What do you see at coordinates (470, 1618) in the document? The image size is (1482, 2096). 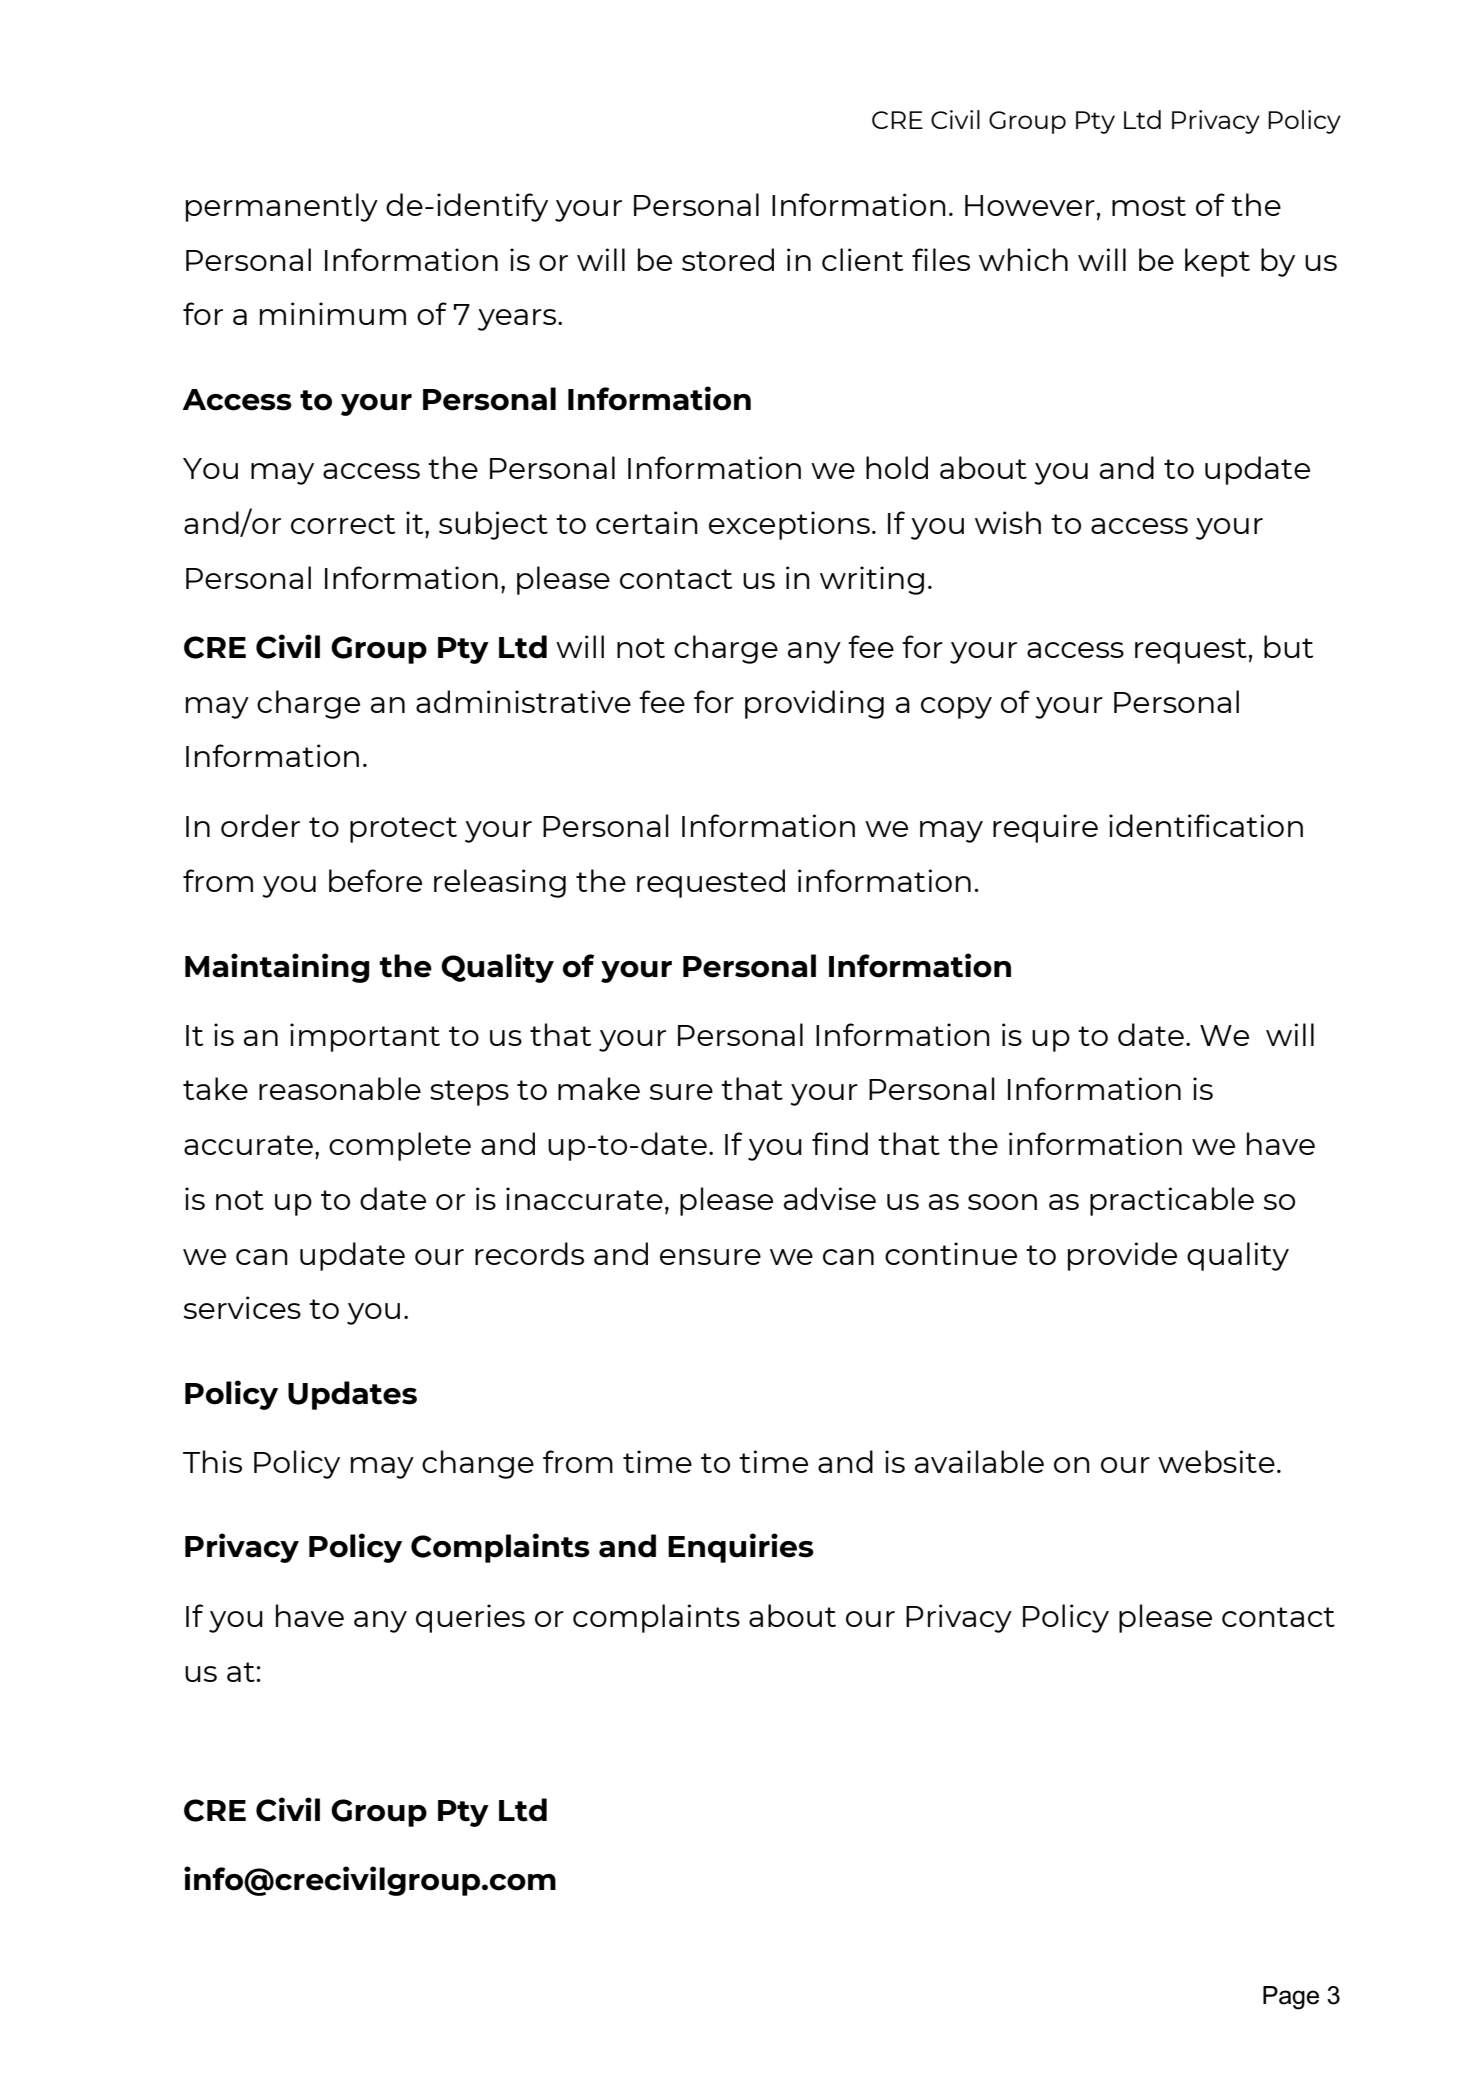 I see `queries` at bounding box center [470, 1618].
